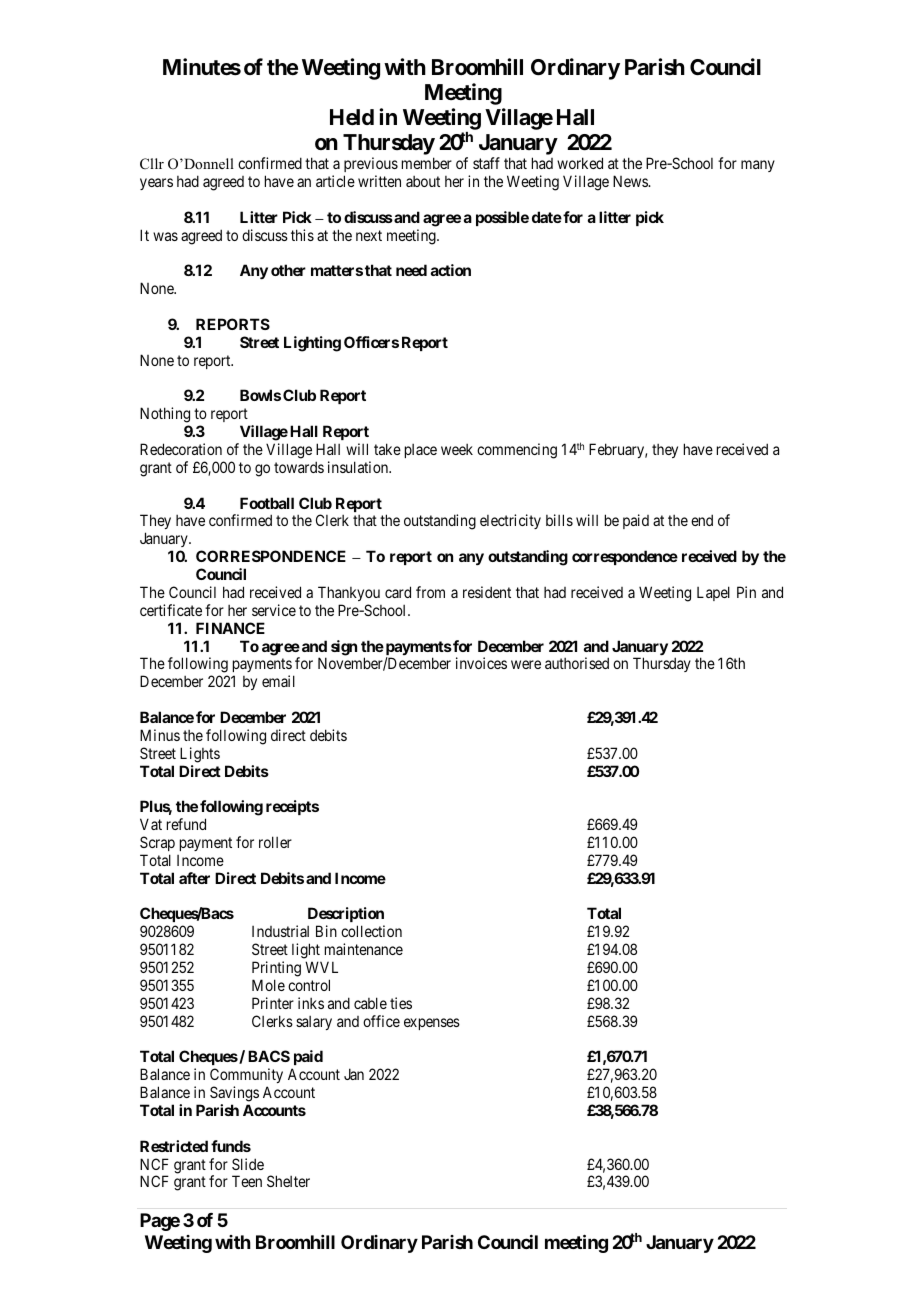  I want to click on week, so click(457, 449).
